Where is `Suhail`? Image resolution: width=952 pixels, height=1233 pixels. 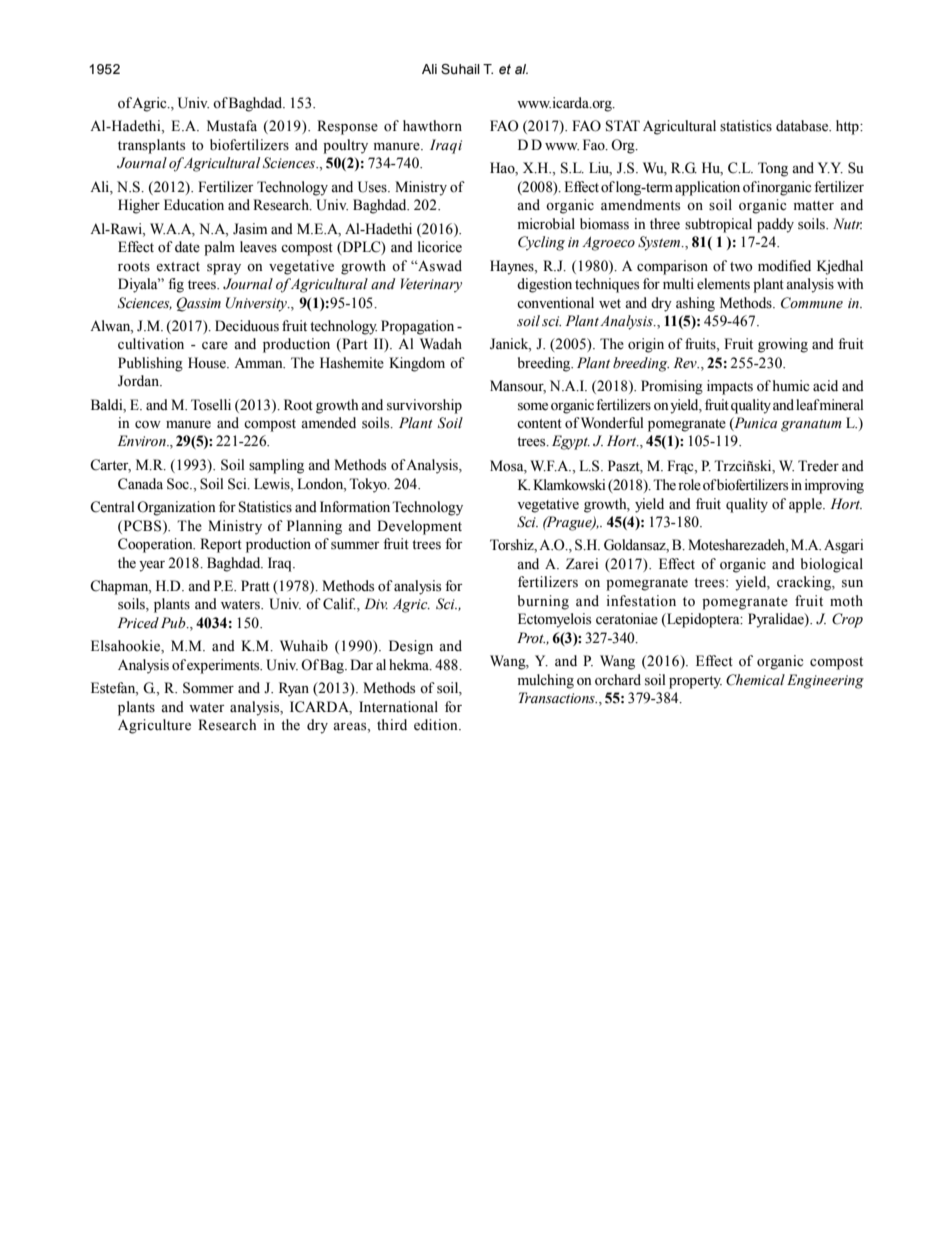
Suhail is located at coordinates (460, 69).
